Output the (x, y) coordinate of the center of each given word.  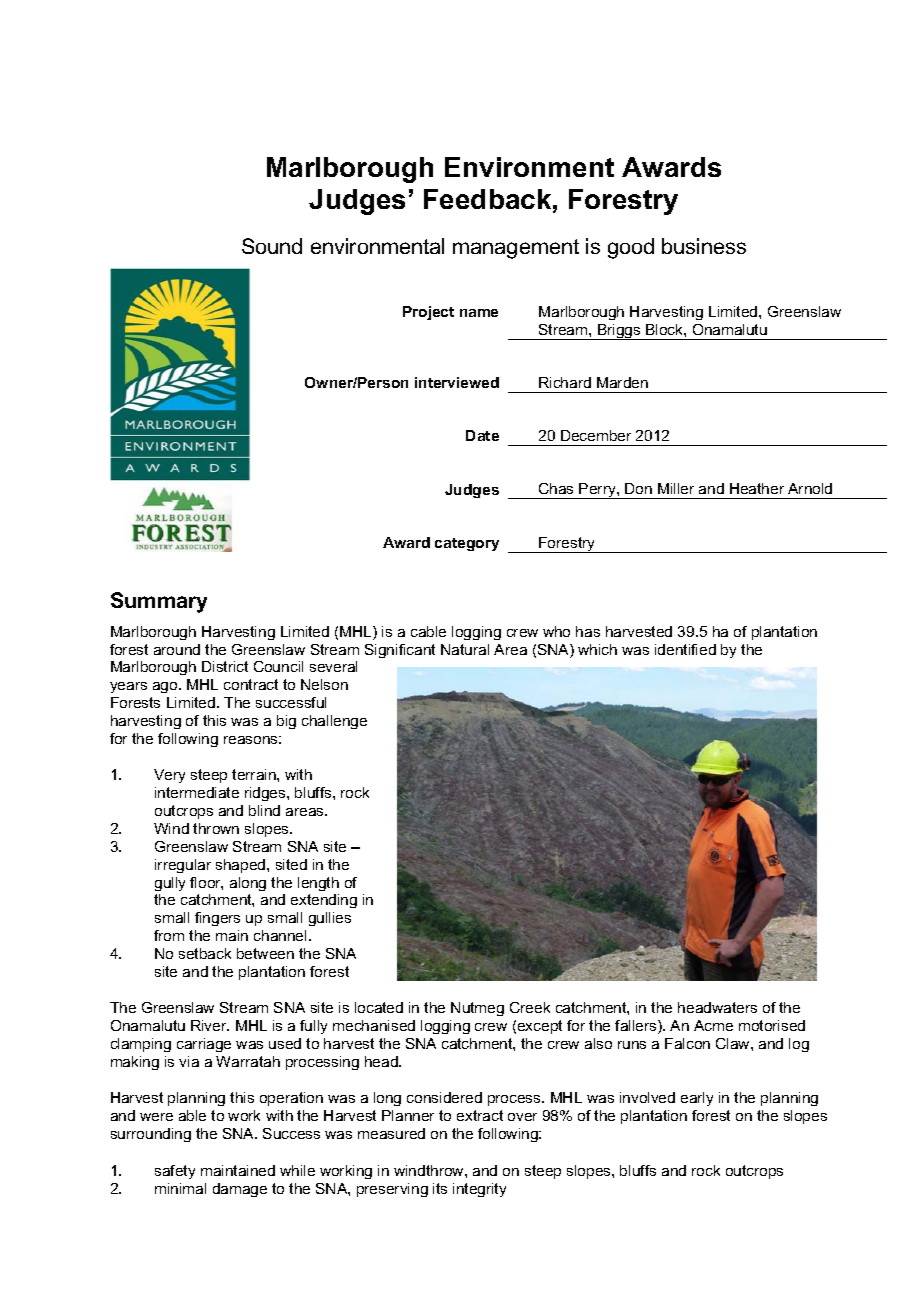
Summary (159, 602)
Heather (757, 488)
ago (166, 687)
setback (205, 953)
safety (175, 1172)
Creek (530, 1007)
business (704, 246)
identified (685, 649)
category (467, 544)
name (479, 313)
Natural (465, 649)
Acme (713, 1025)
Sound (272, 246)
